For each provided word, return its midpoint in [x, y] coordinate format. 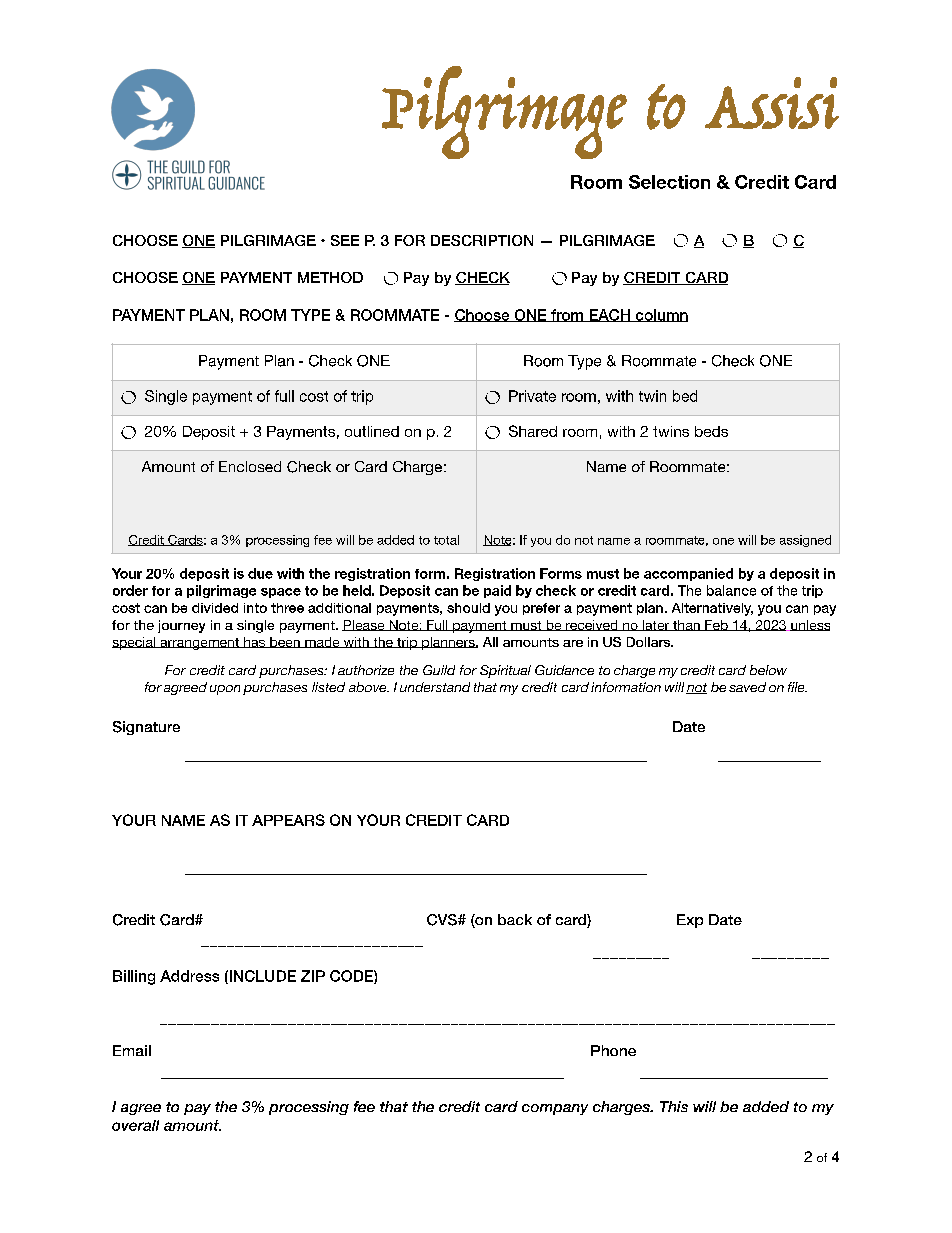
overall [135, 1125]
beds [711, 431]
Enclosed [250, 466]
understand [435, 687]
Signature [146, 728]
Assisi [772, 103]
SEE [345, 240]
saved [747, 687]
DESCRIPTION [482, 240]
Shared [533, 431]
